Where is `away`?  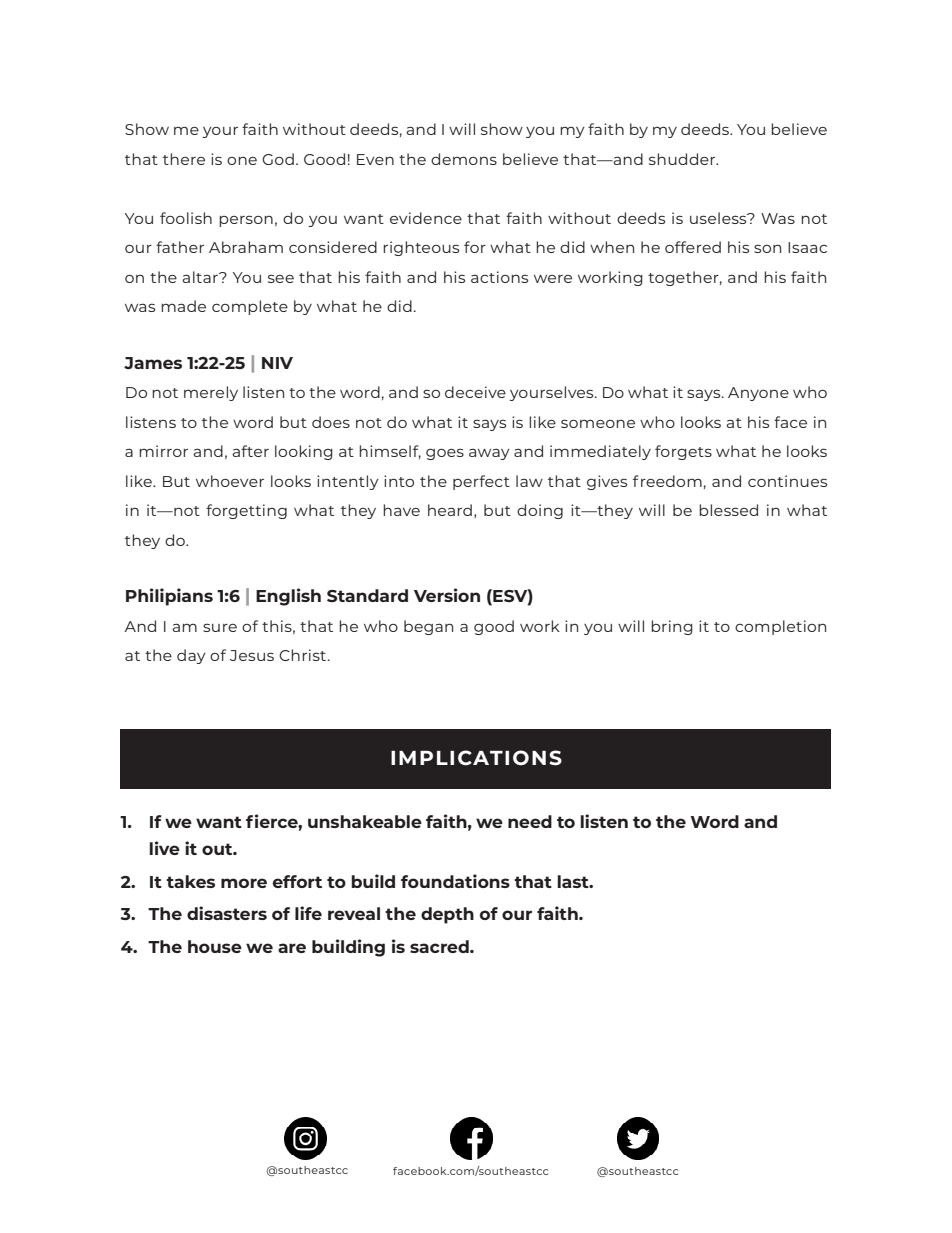 away is located at coordinates (489, 454).
